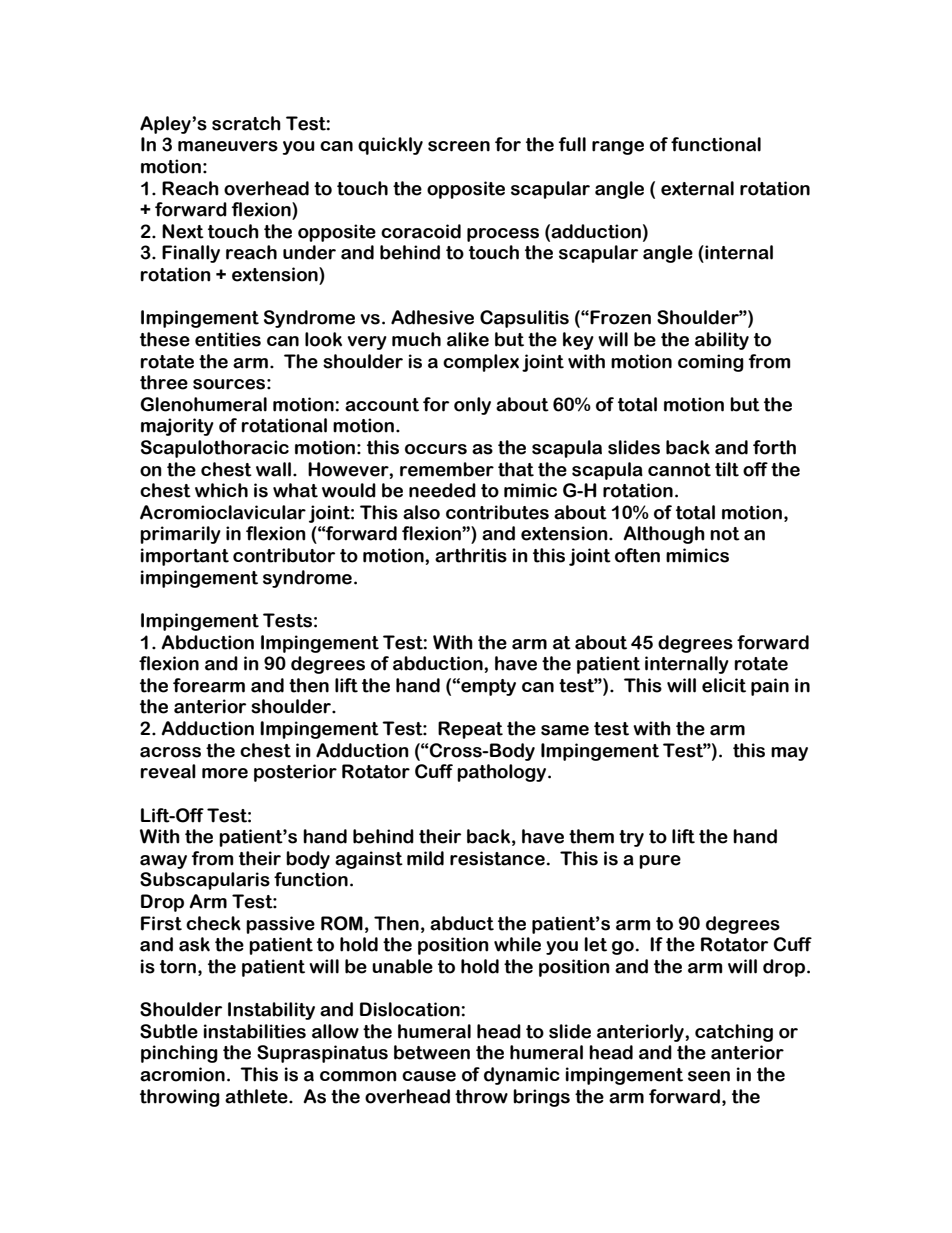  What do you see at coordinates (697, 188) in the document?
I see `external` at bounding box center [697, 188].
